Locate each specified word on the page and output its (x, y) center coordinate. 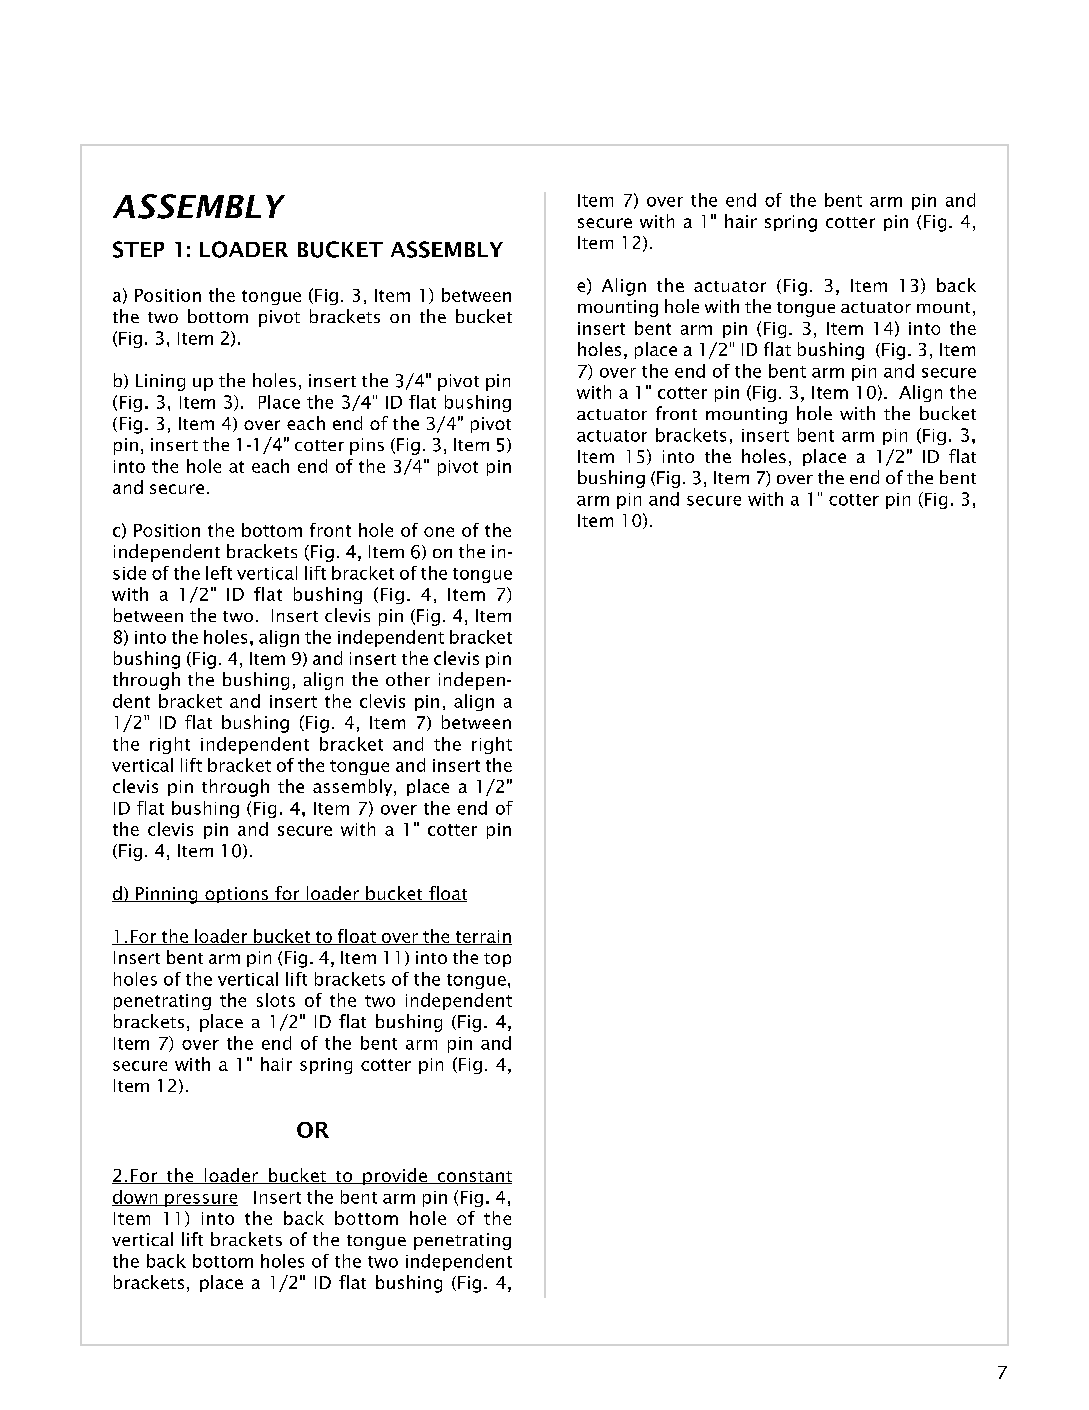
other (408, 679)
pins (367, 446)
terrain (482, 937)
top (497, 960)
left (219, 573)
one (439, 532)
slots (276, 1000)
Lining (160, 382)
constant (473, 1177)
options (237, 895)
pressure (200, 1200)
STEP (138, 249)
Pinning (167, 895)
